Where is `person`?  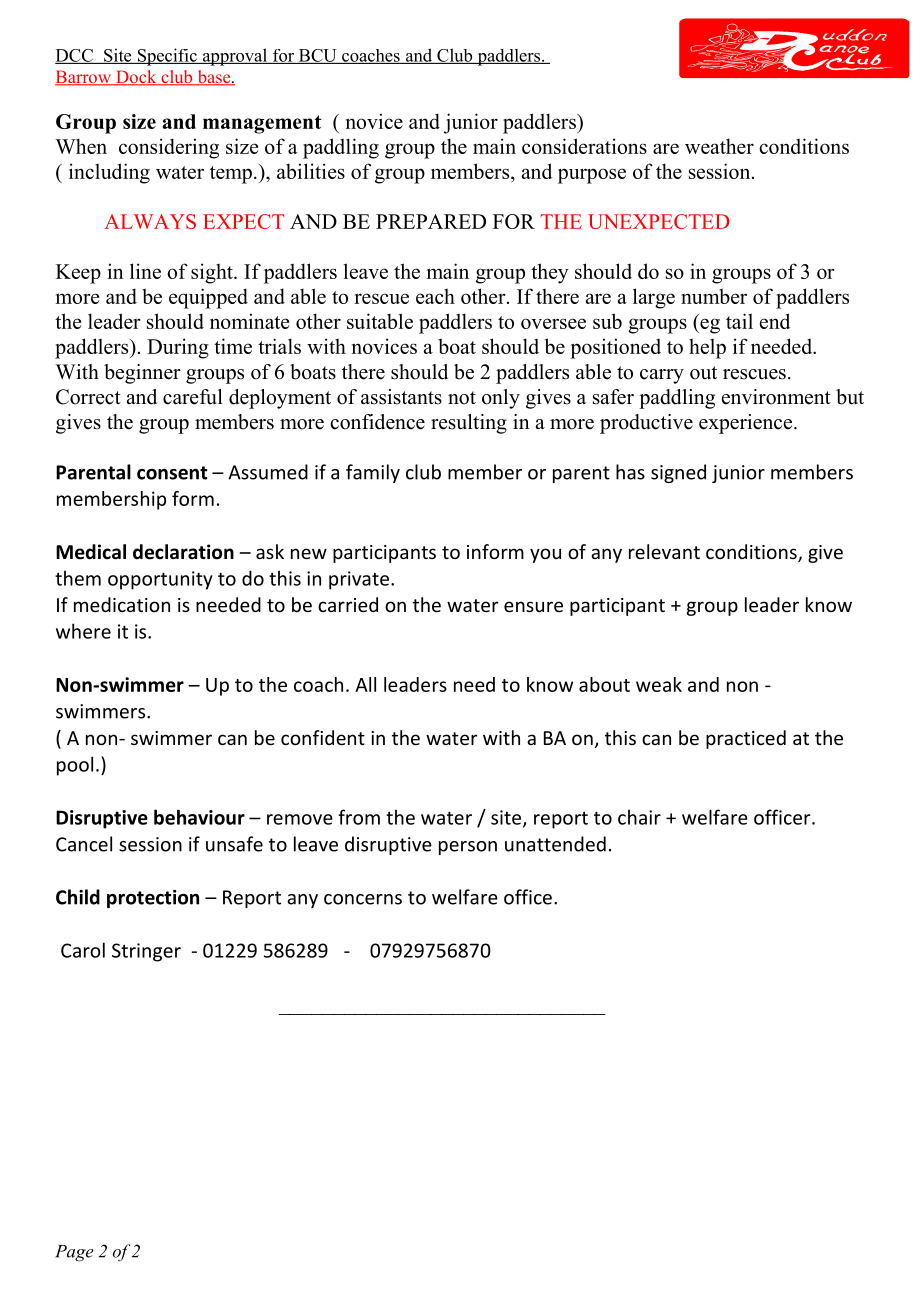 person is located at coordinates (468, 848).
